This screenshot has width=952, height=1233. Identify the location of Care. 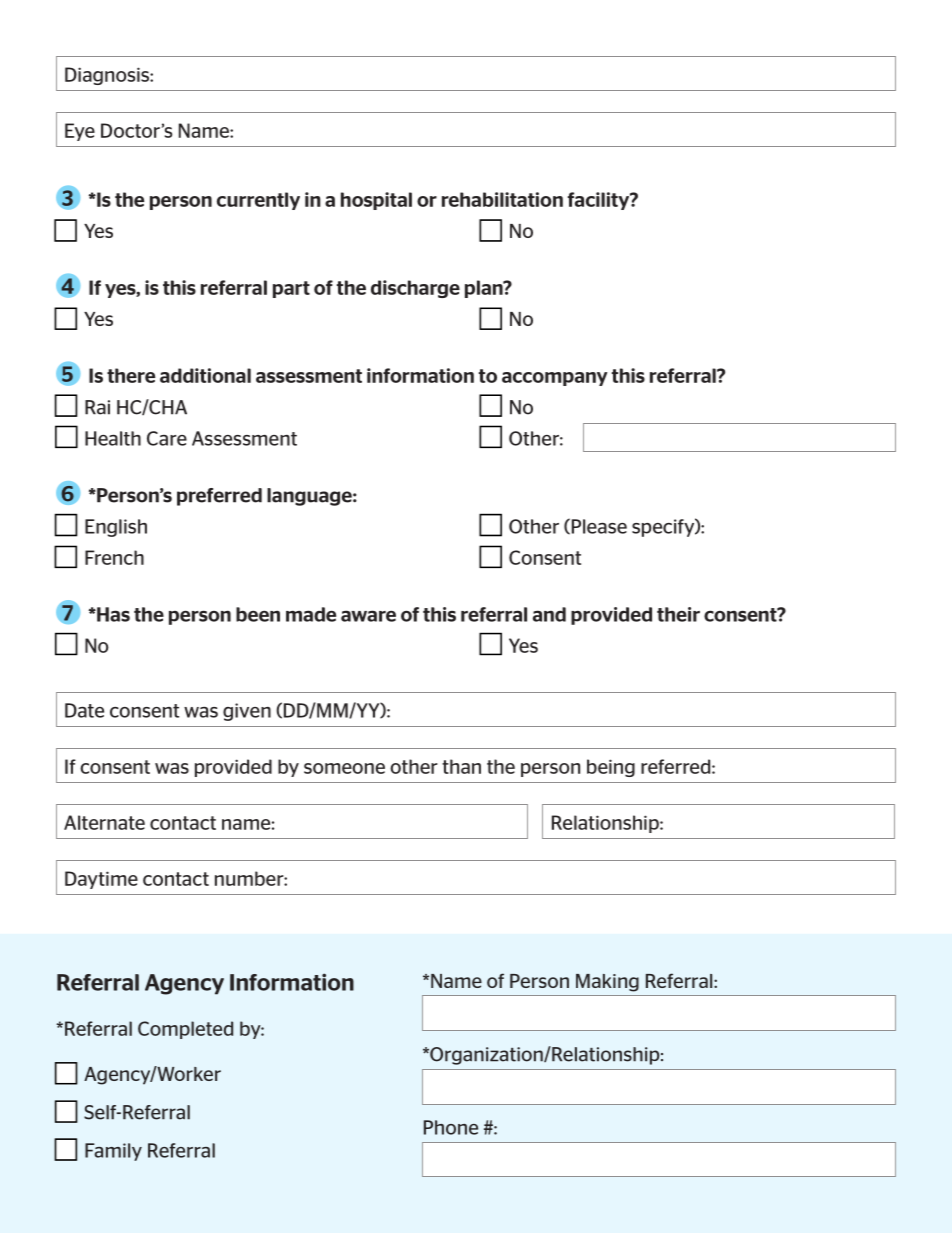
(167, 438).
